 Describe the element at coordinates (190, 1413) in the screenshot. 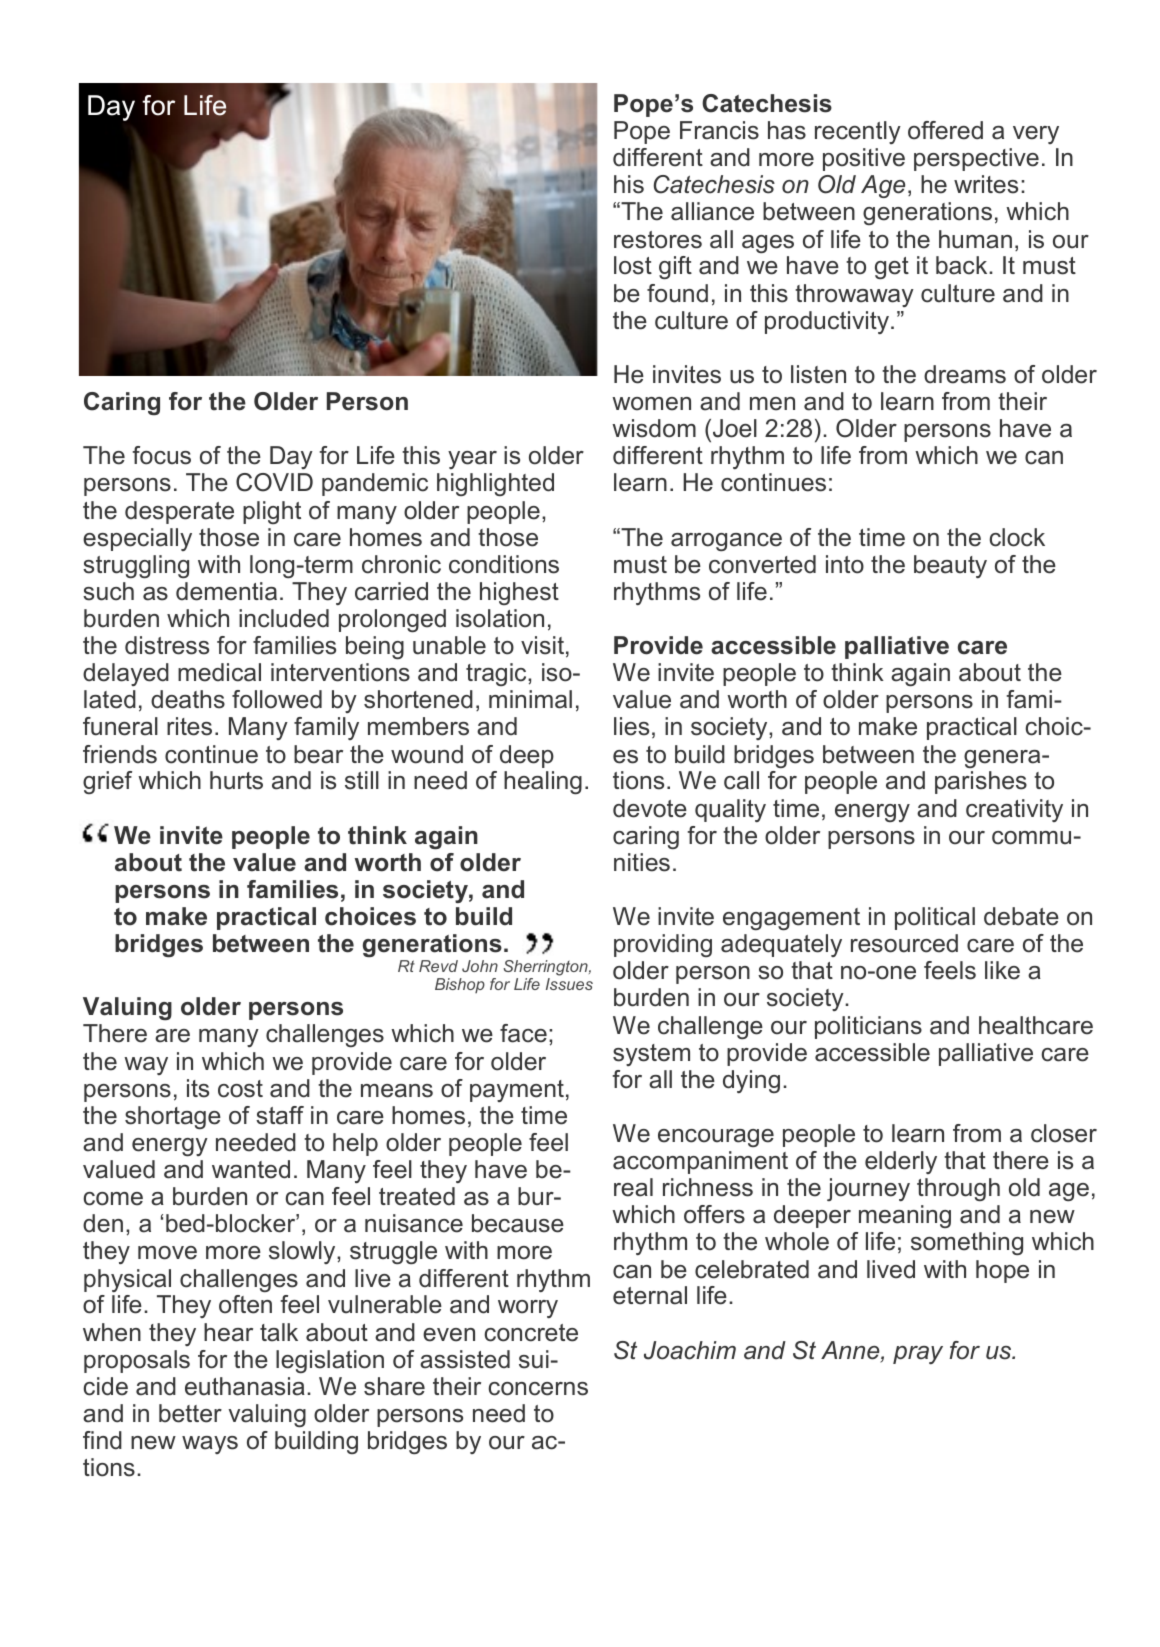

I see `better` at that location.
